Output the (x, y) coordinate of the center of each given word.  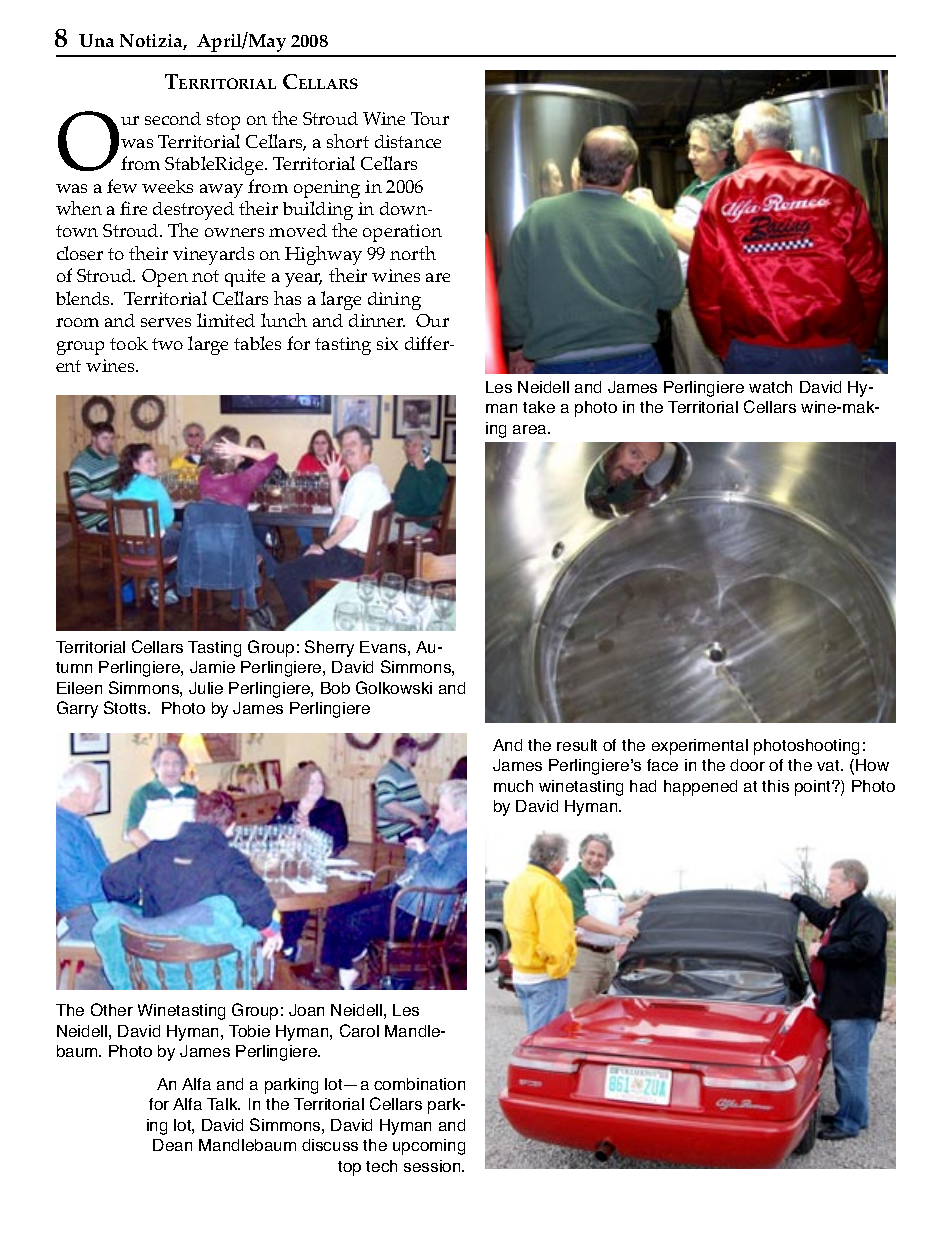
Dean (172, 1145)
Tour (430, 118)
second (173, 118)
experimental (700, 747)
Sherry (329, 648)
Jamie (212, 667)
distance (408, 141)
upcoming (429, 1147)
